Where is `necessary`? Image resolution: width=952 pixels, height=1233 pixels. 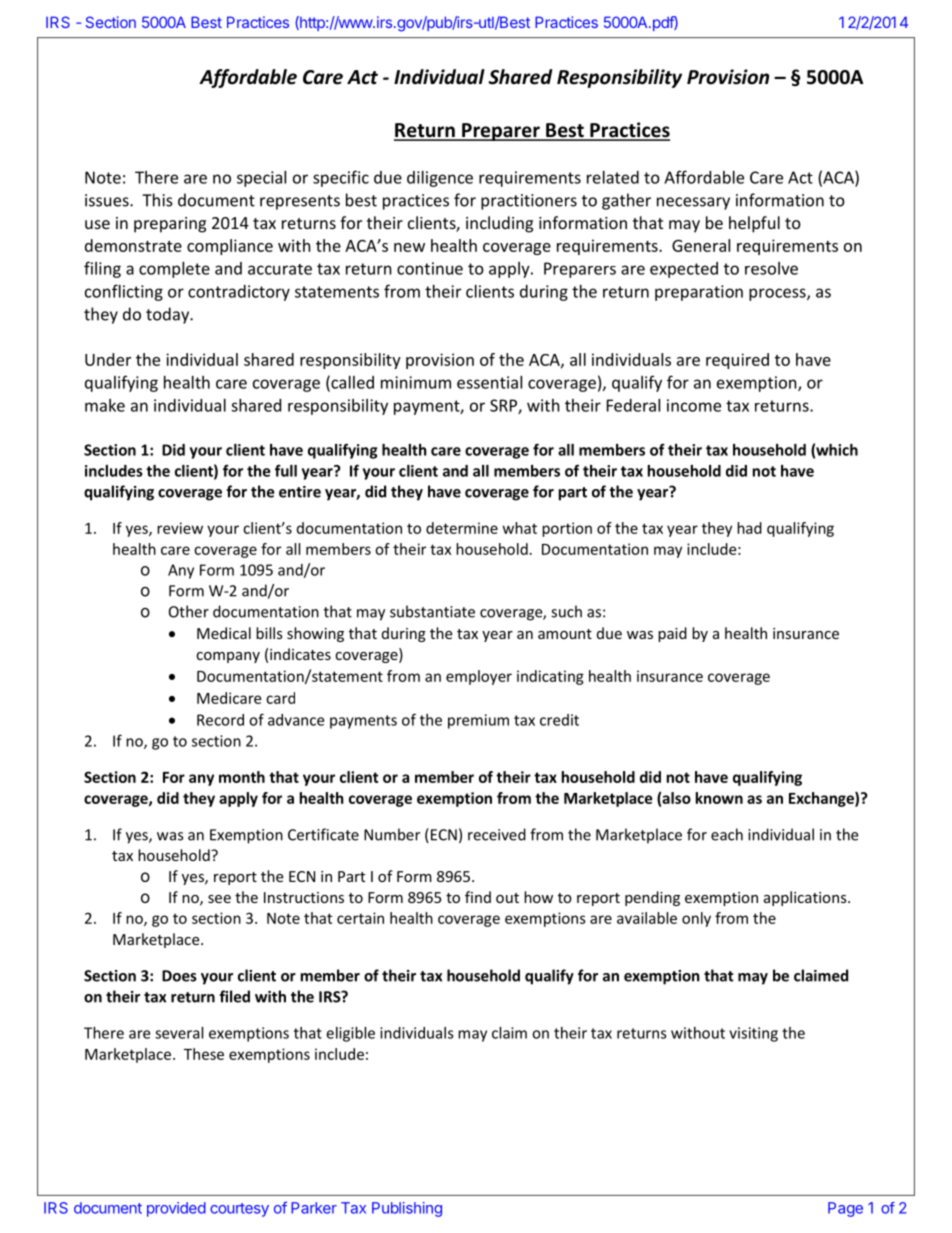 necessary is located at coordinates (693, 203).
